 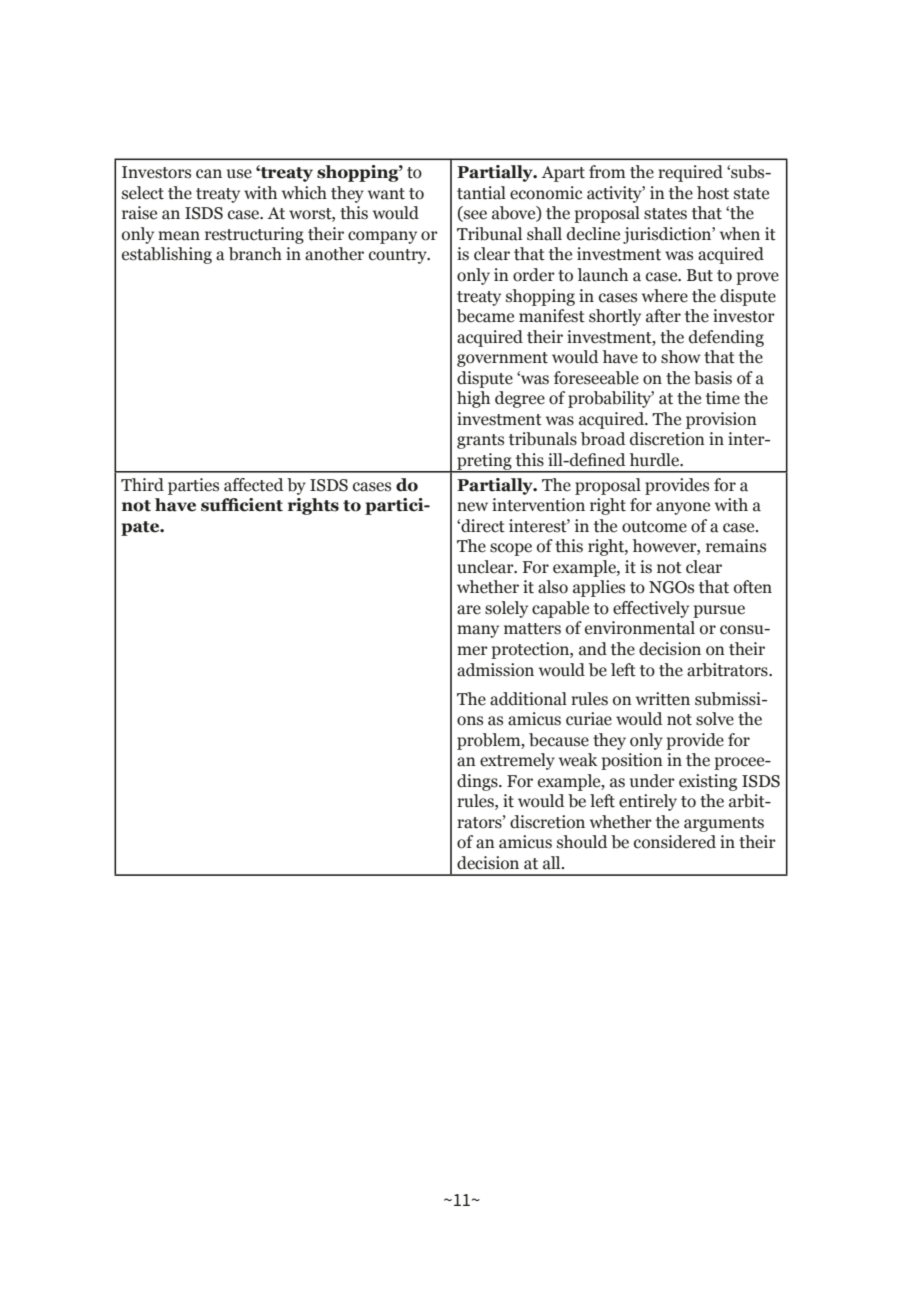 What do you see at coordinates (209, 174) in the screenshot?
I see `can` at bounding box center [209, 174].
